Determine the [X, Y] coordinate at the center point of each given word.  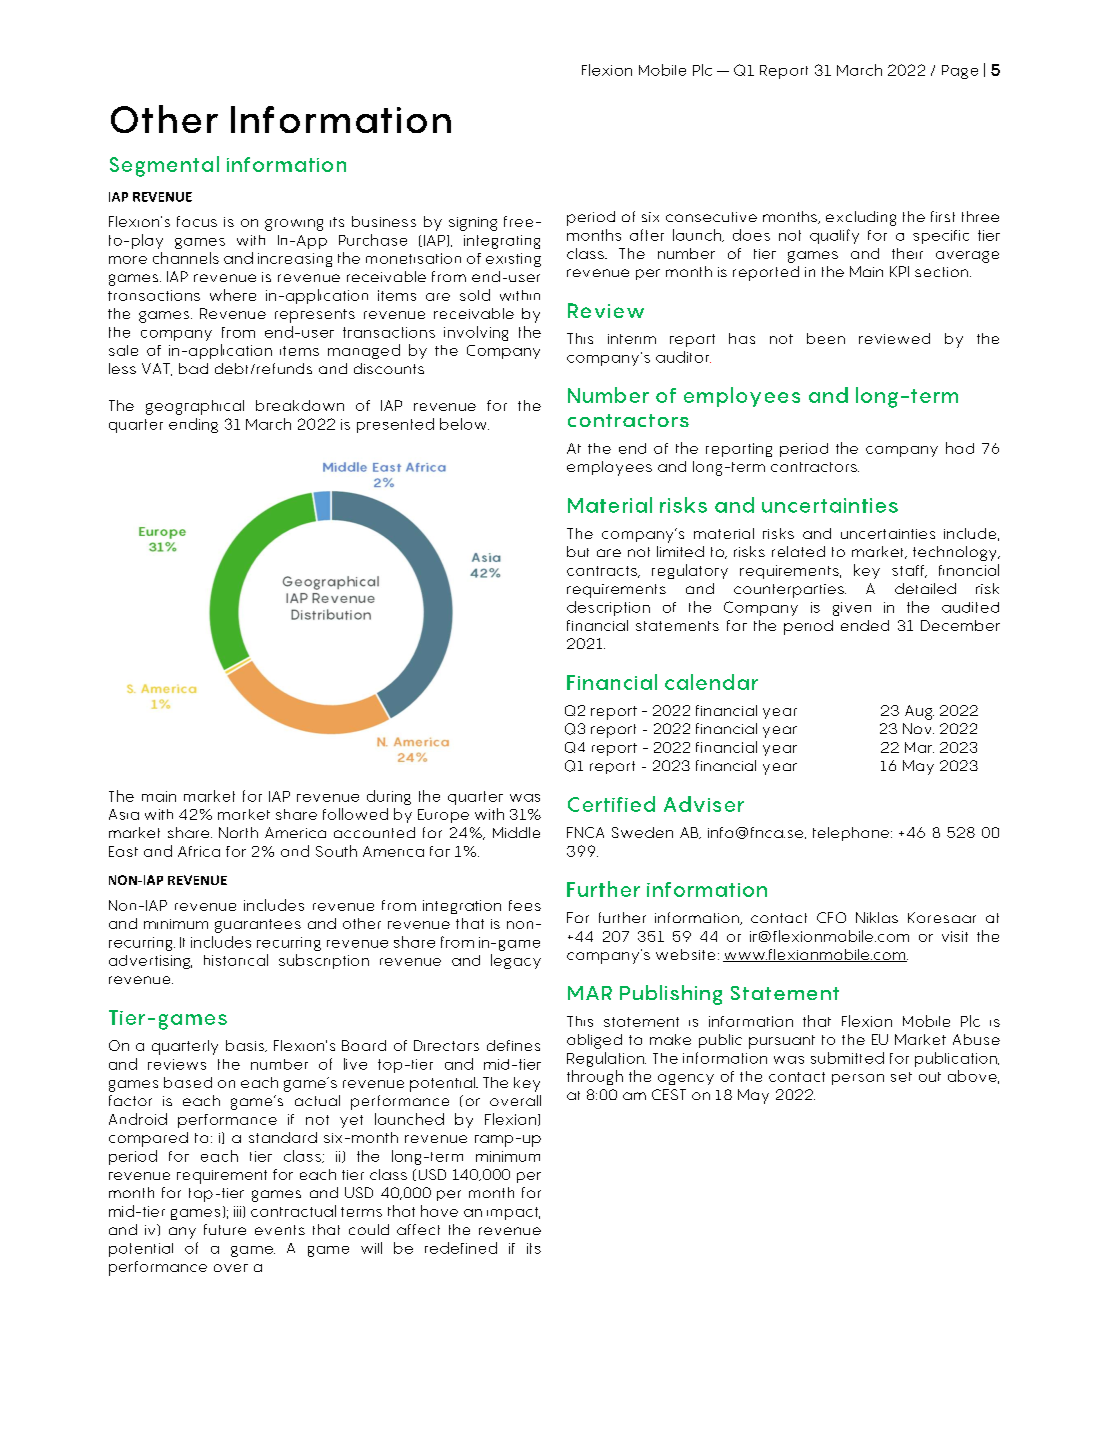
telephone [851, 834]
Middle [516, 832]
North [238, 832]
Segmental [164, 166]
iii [237, 1211]
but [578, 551]
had [960, 448]
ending [193, 425]
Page [960, 72]
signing [473, 224]
